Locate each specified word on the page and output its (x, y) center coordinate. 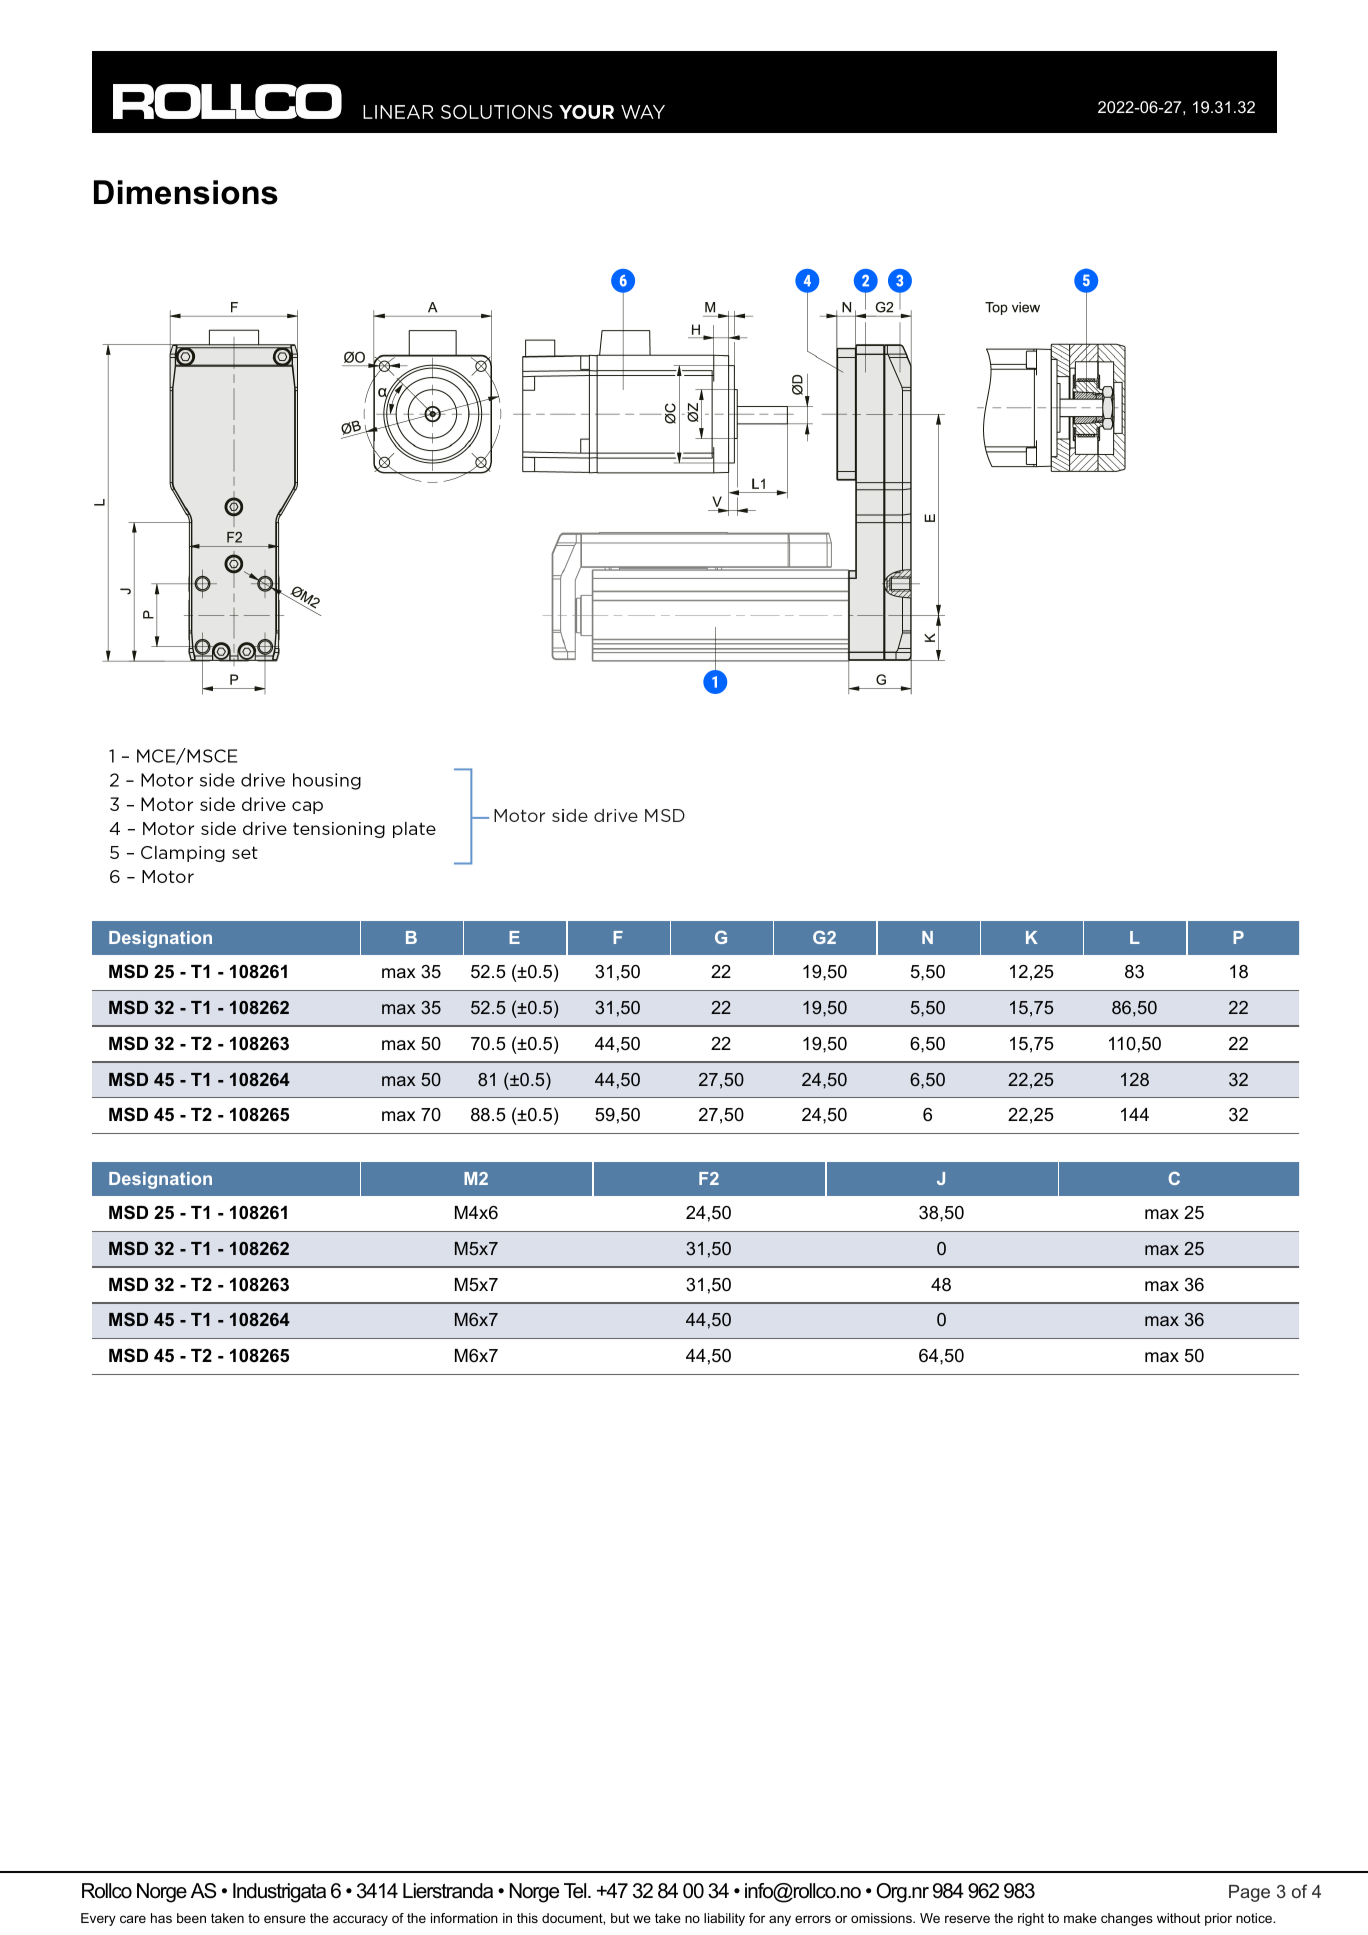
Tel (576, 1891)
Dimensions (186, 192)
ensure (285, 1919)
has (161, 1918)
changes (1127, 1919)
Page (1249, 1893)
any (780, 1920)
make (1080, 1918)
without (1178, 1918)
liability (724, 1919)
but (620, 1918)
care (133, 1919)
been (191, 1918)
